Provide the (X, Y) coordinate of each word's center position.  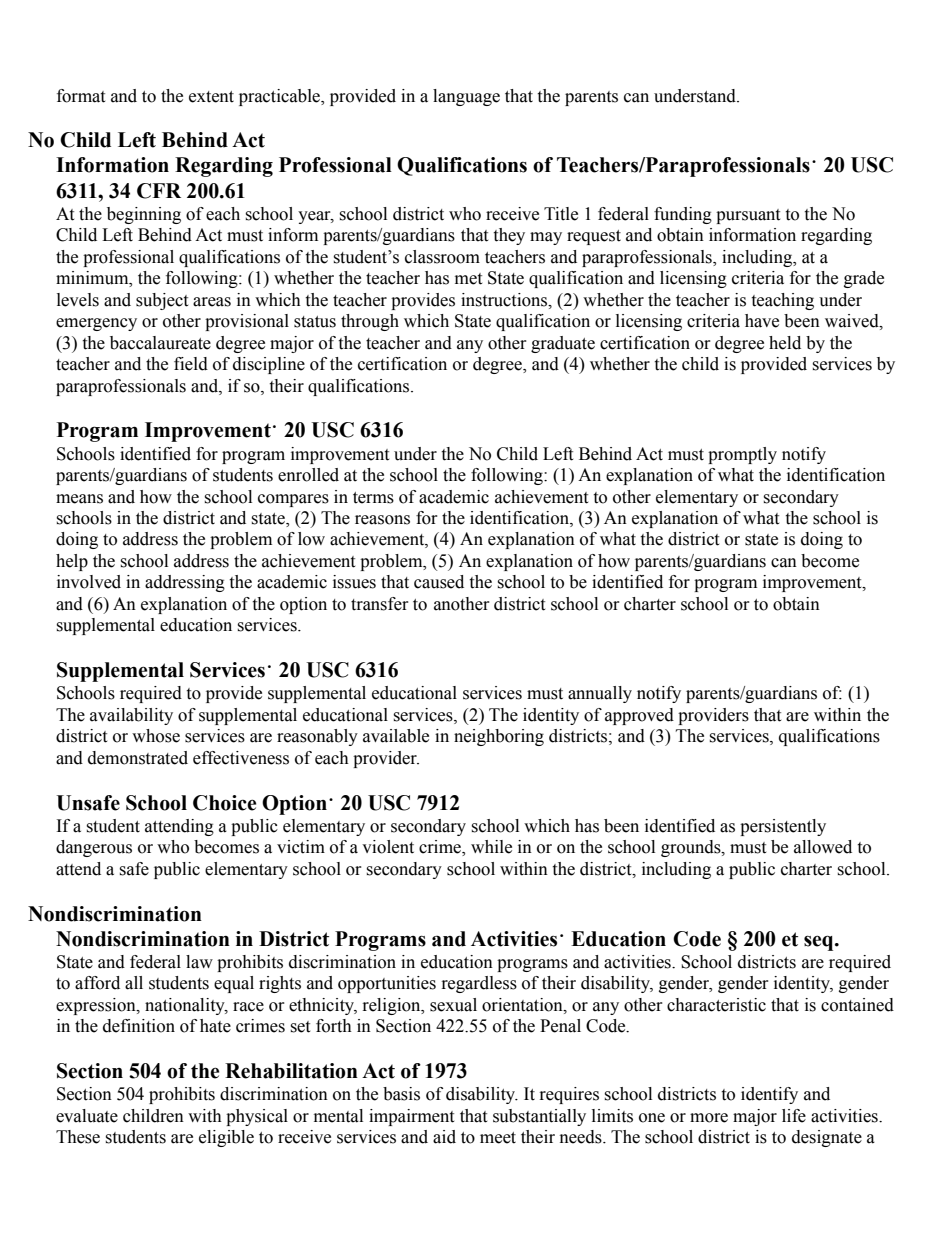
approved (639, 716)
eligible (226, 1138)
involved (89, 582)
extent (211, 97)
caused (439, 582)
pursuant (748, 216)
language (466, 97)
